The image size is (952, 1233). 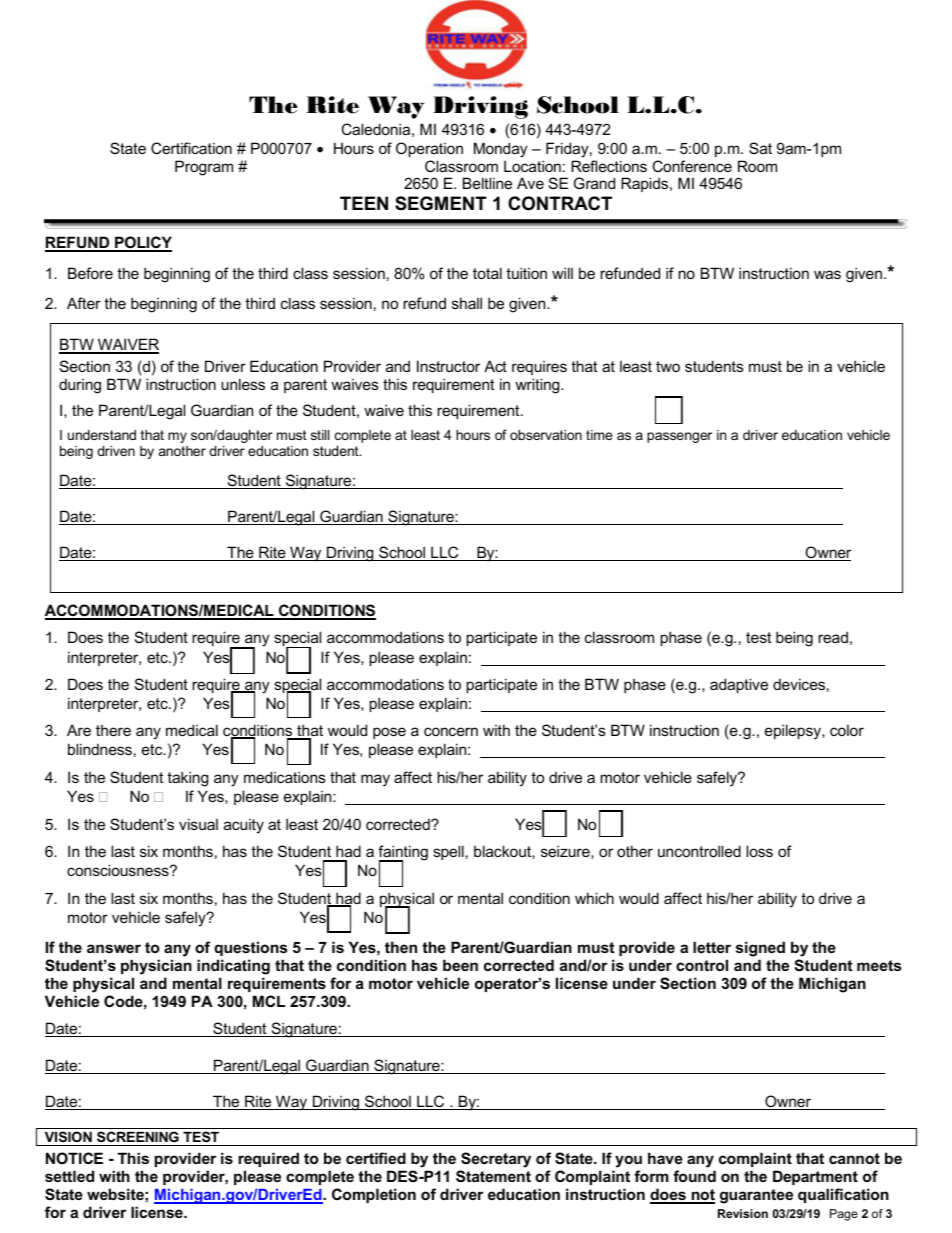 What do you see at coordinates (460, 965) in the image?
I see `been` at bounding box center [460, 965].
